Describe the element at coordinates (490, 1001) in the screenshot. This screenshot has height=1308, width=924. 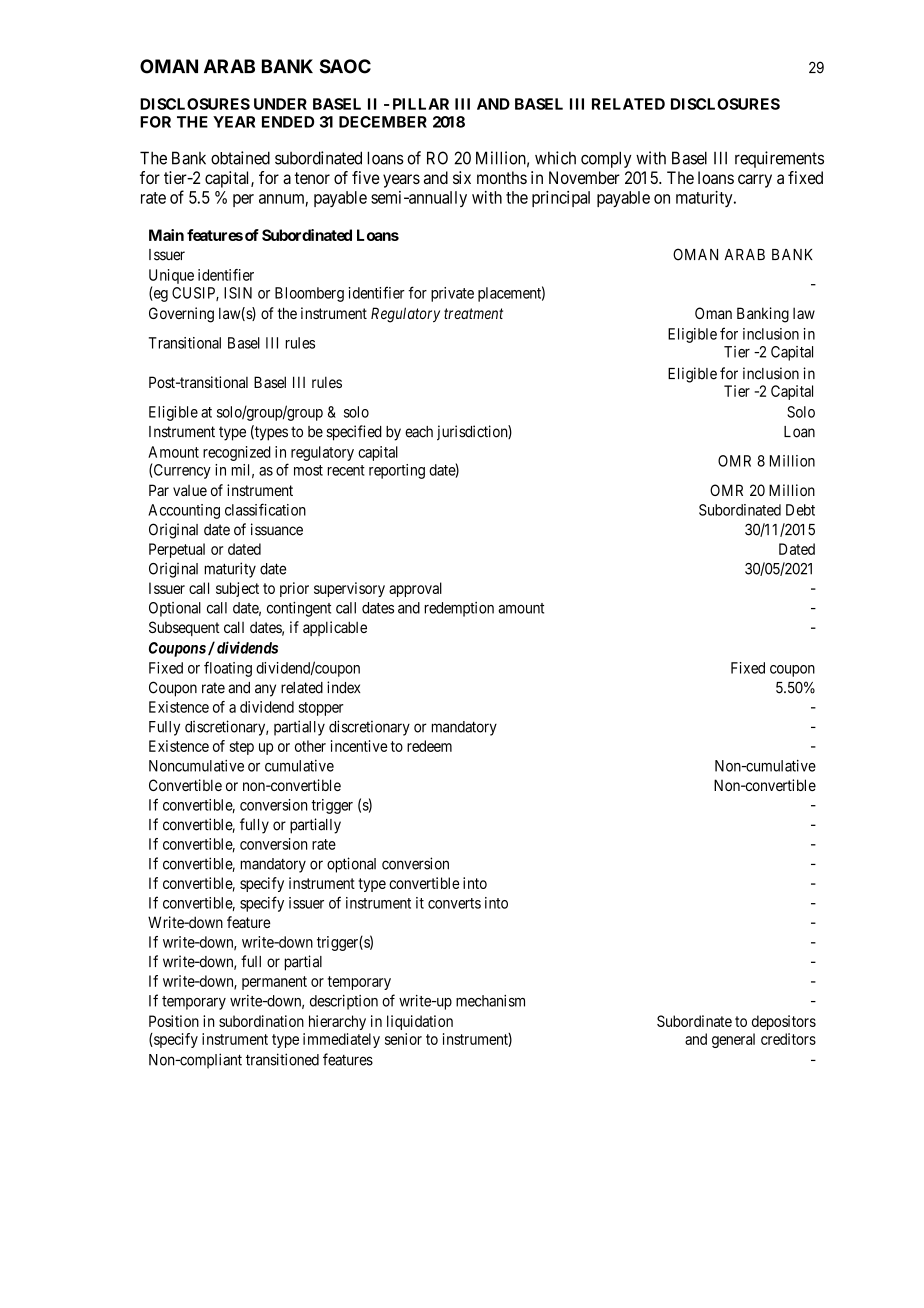
I see `mechanism` at that location.
